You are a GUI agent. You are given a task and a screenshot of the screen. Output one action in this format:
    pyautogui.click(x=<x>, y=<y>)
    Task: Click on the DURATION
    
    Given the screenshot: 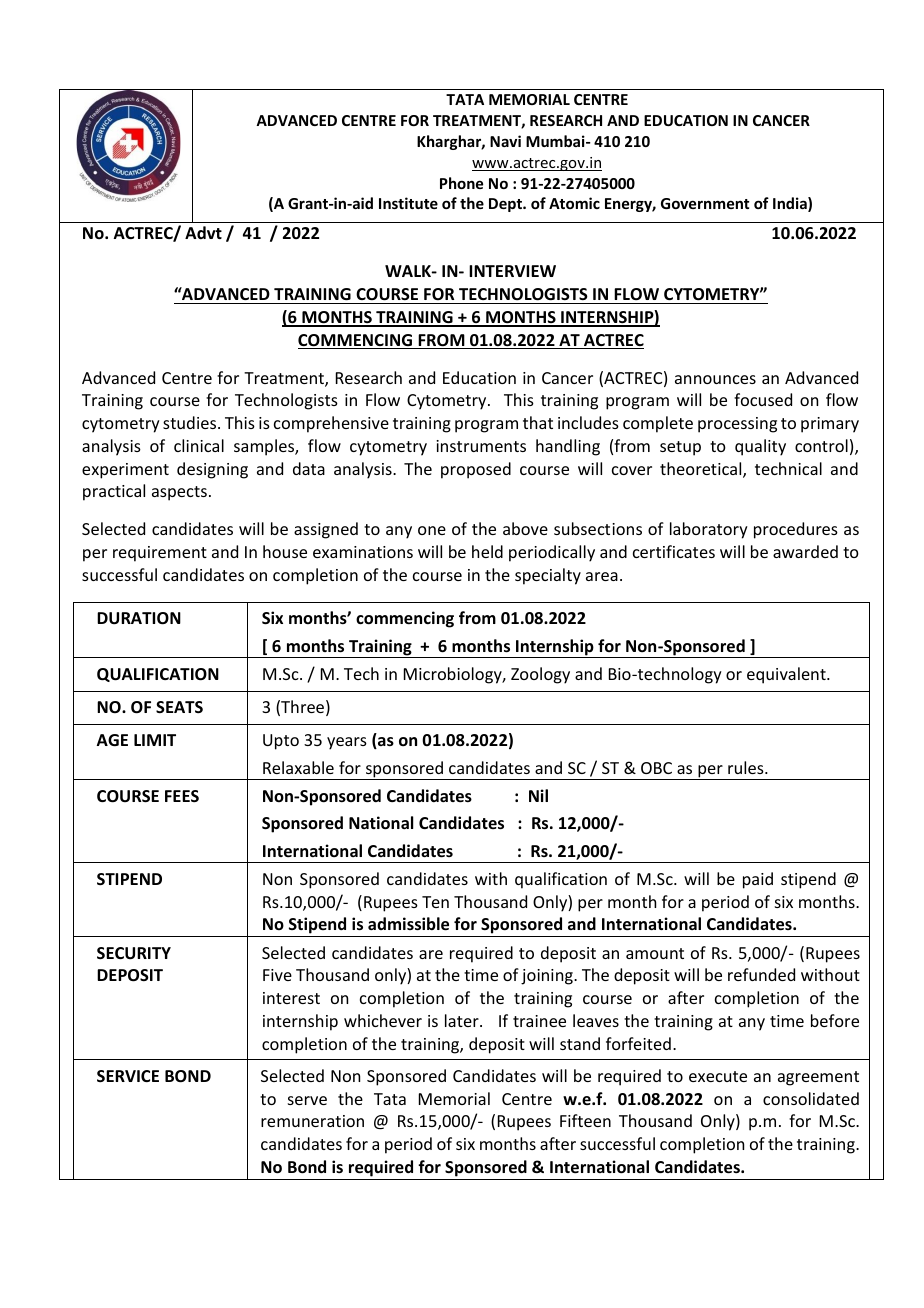 What is the action you would take?
    pyautogui.click(x=139, y=618)
